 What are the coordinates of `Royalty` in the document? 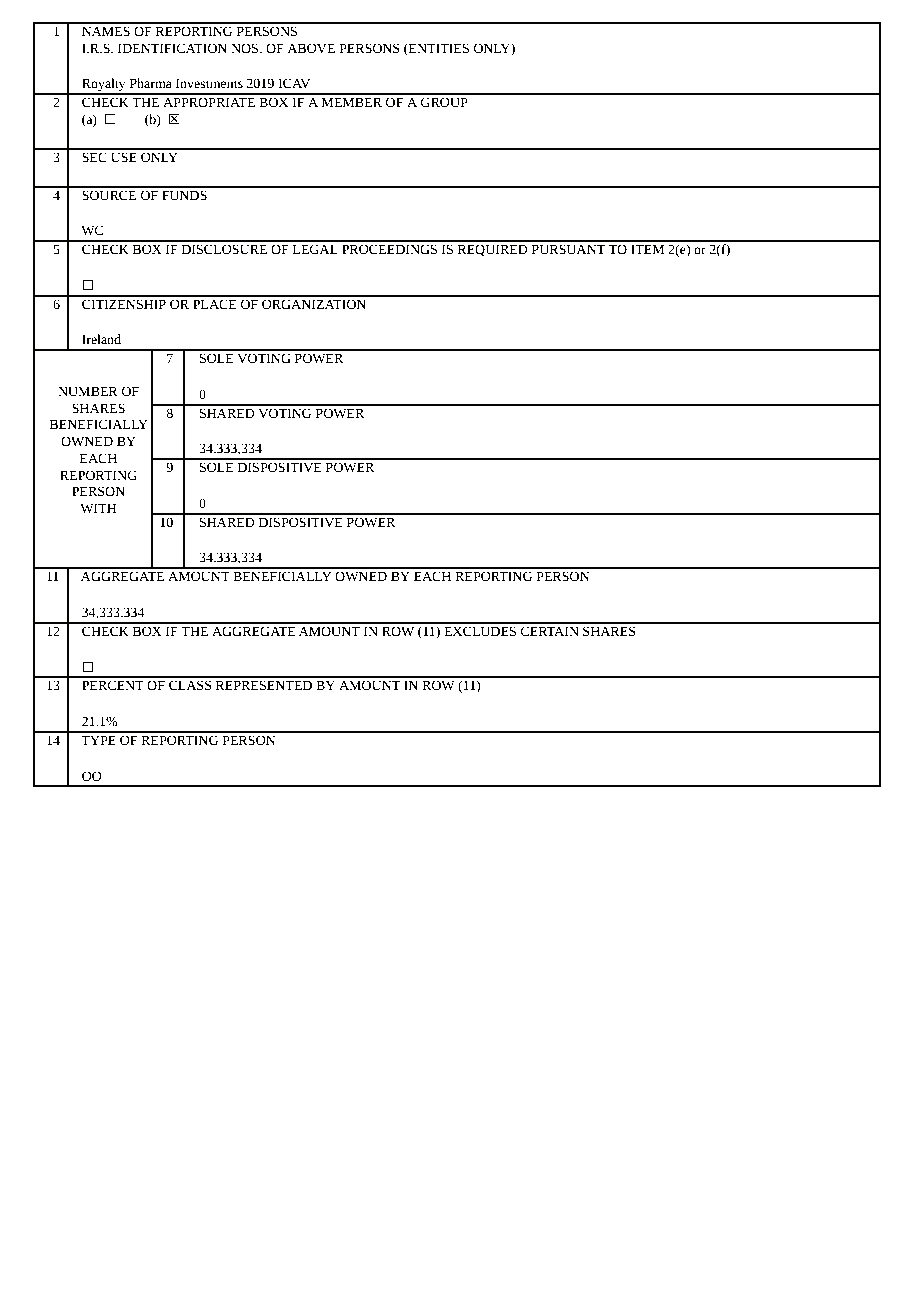 It's located at (104, 86).
